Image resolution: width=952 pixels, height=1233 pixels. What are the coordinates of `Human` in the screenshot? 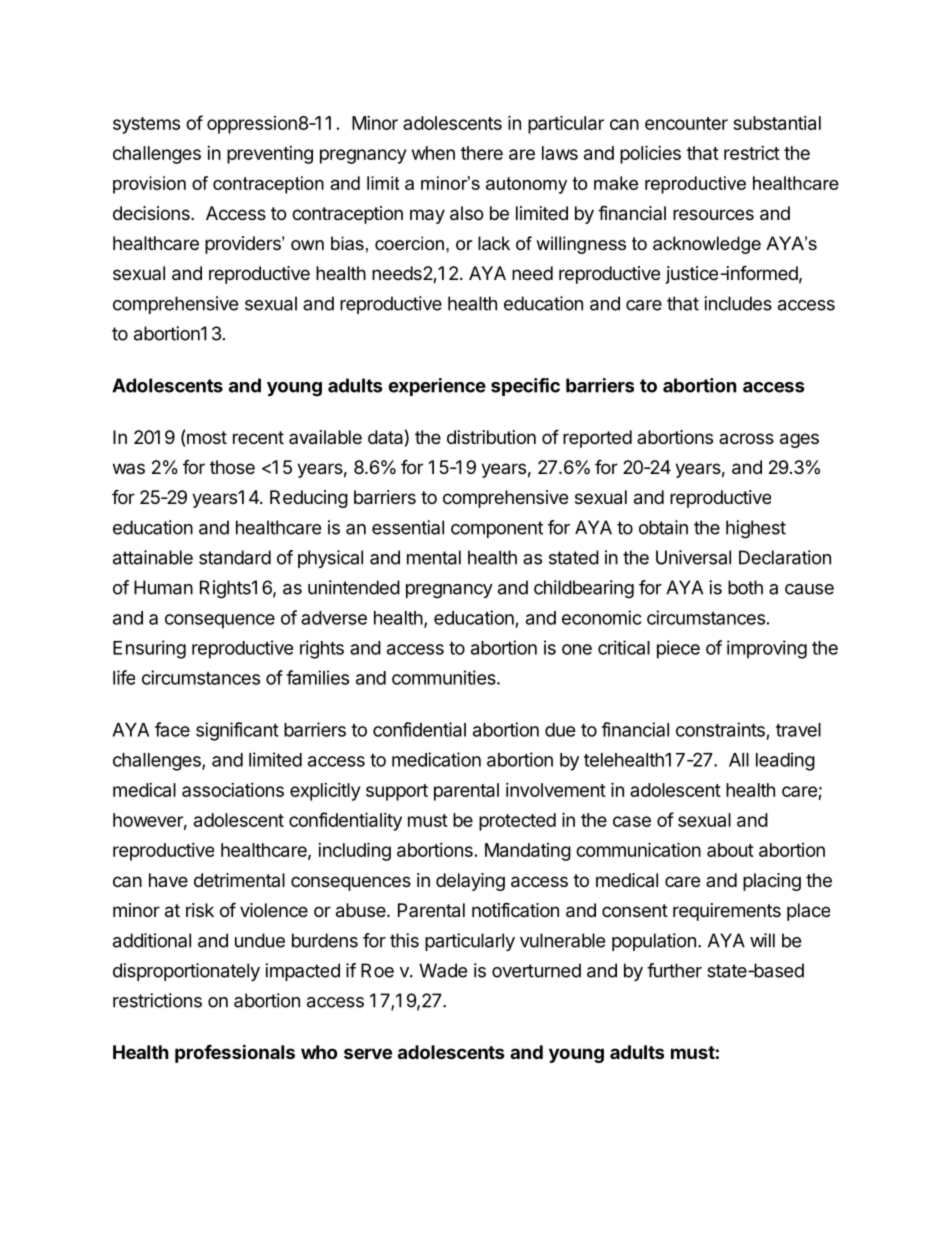 It's located at (163, 587).
